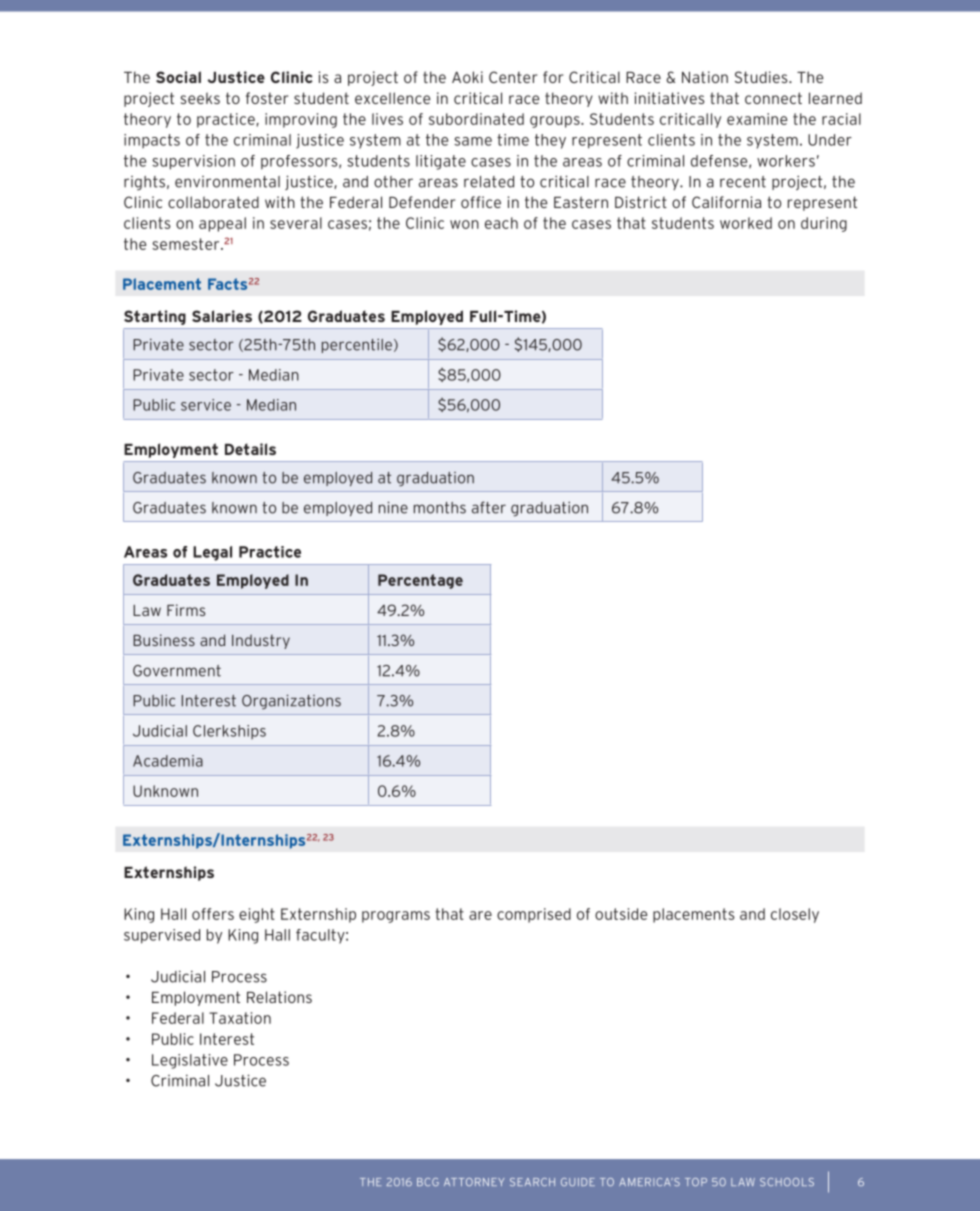 This image has width=980, height=1211. Describe the element at coordinates (474, 1182) in the image. I see `ATTORNEY` at that location.
